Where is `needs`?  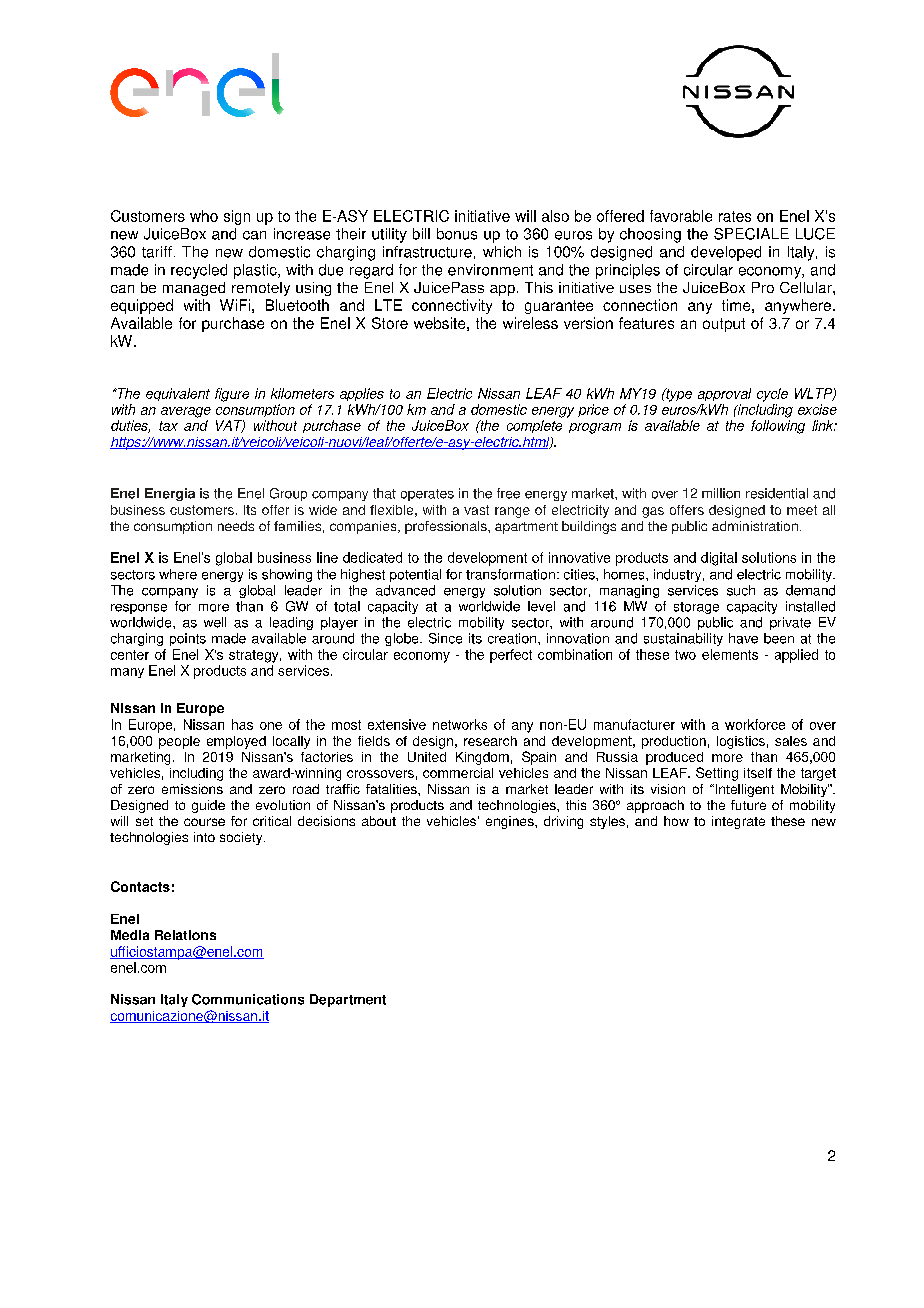
needs is located at coordinates (236, 526).
